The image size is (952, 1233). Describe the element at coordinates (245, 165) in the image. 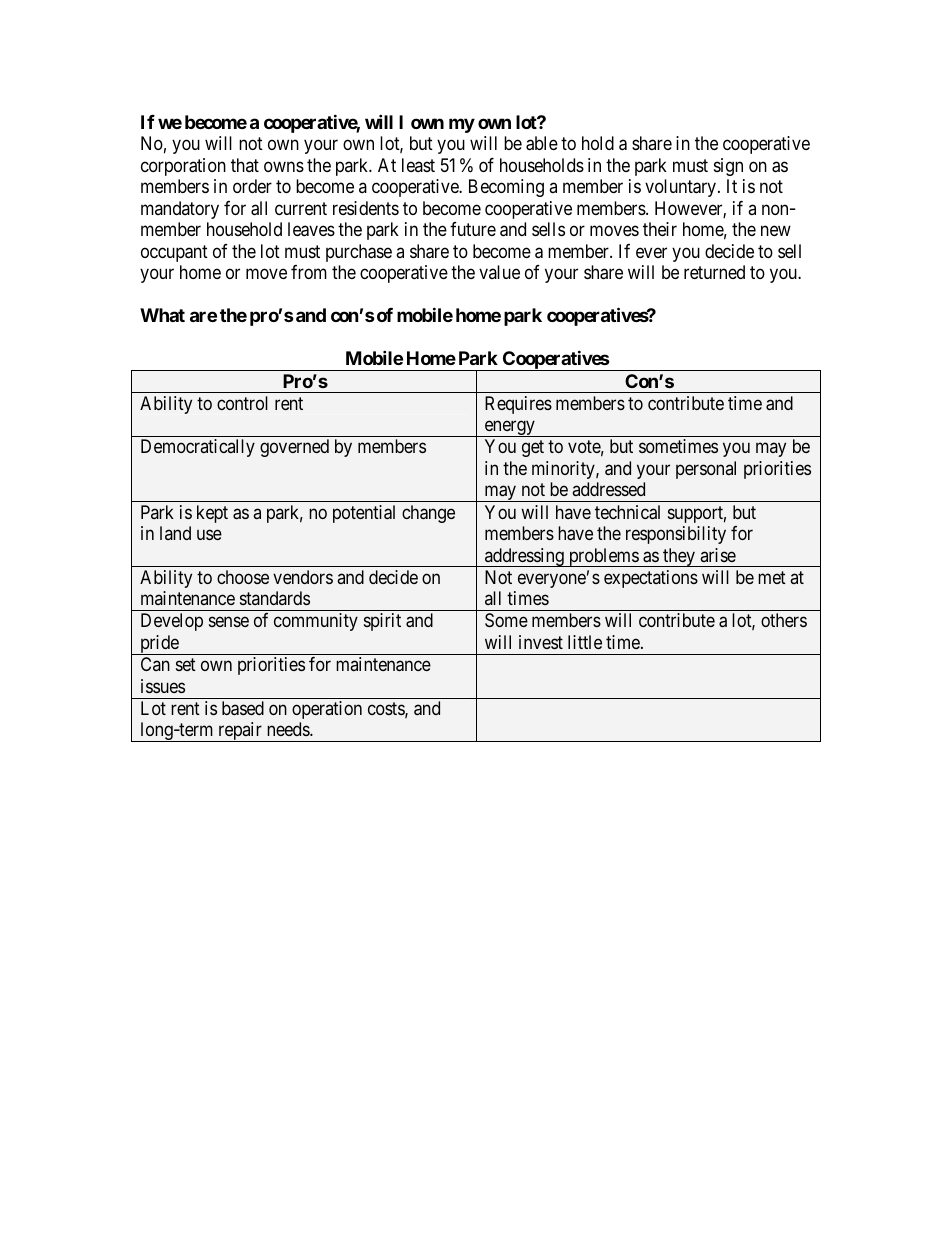

I see `that` at that location.
